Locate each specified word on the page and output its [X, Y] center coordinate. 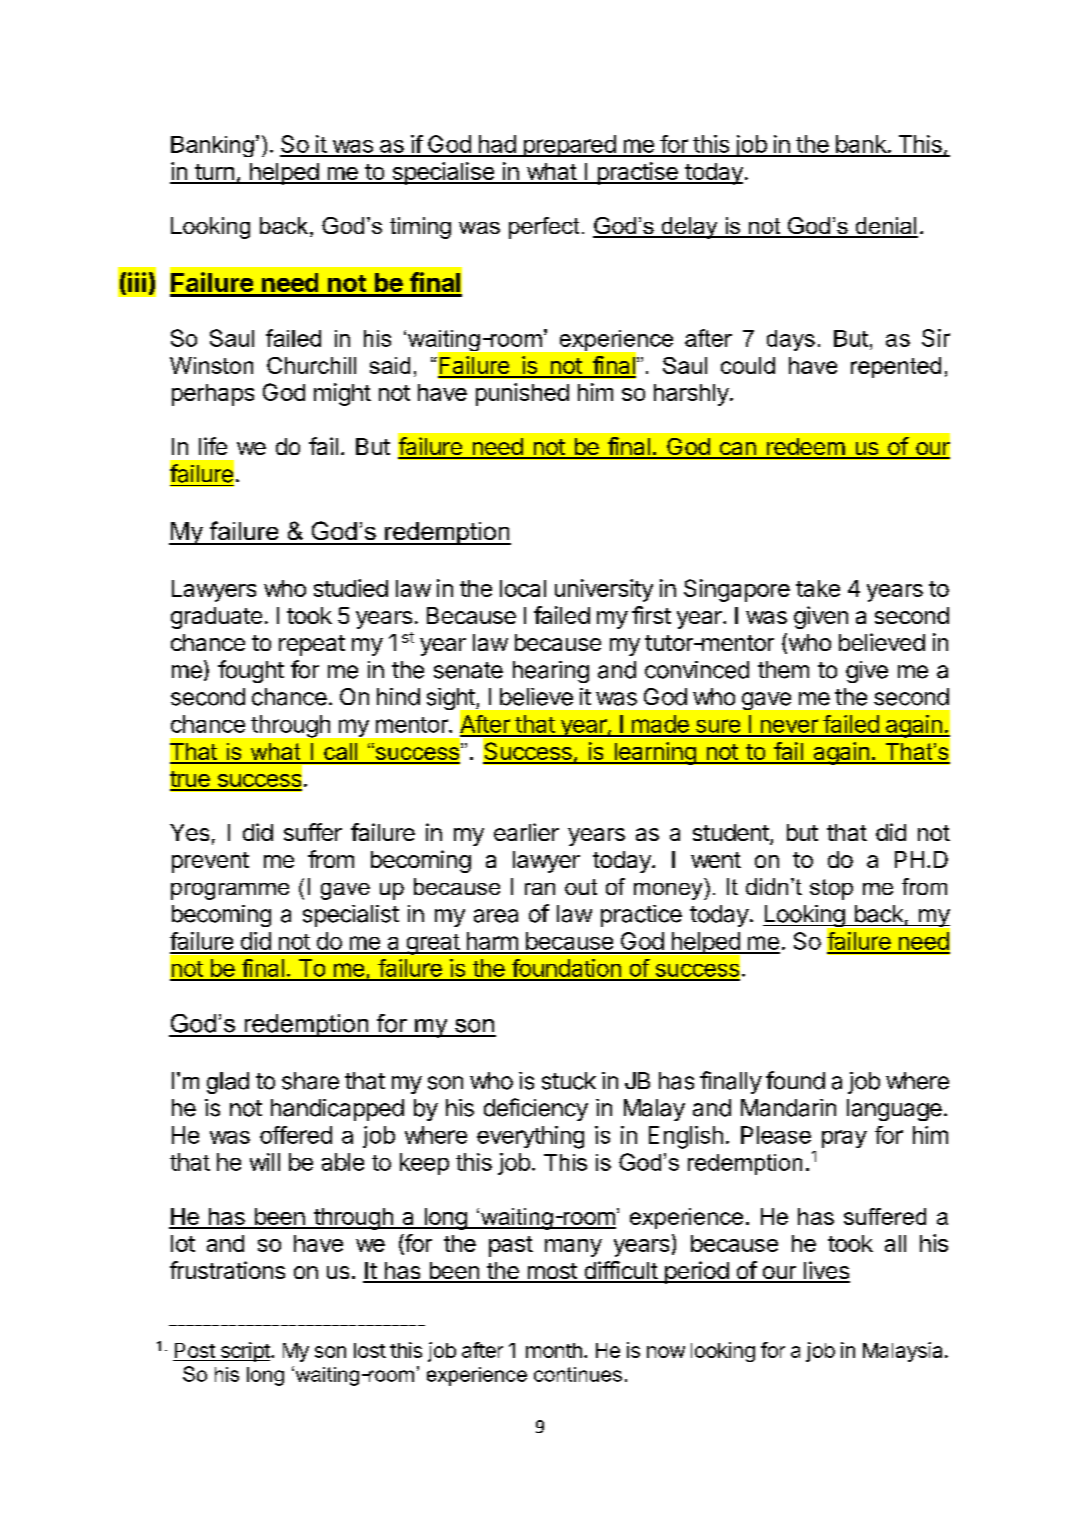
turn [214, 173]
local [523, 588]
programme [230, 891]
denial [885, 227]
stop [831, 889]
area [496, 916]
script [245, 1352]
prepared [569, 146]
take [818, 588]
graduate [216, 618]
